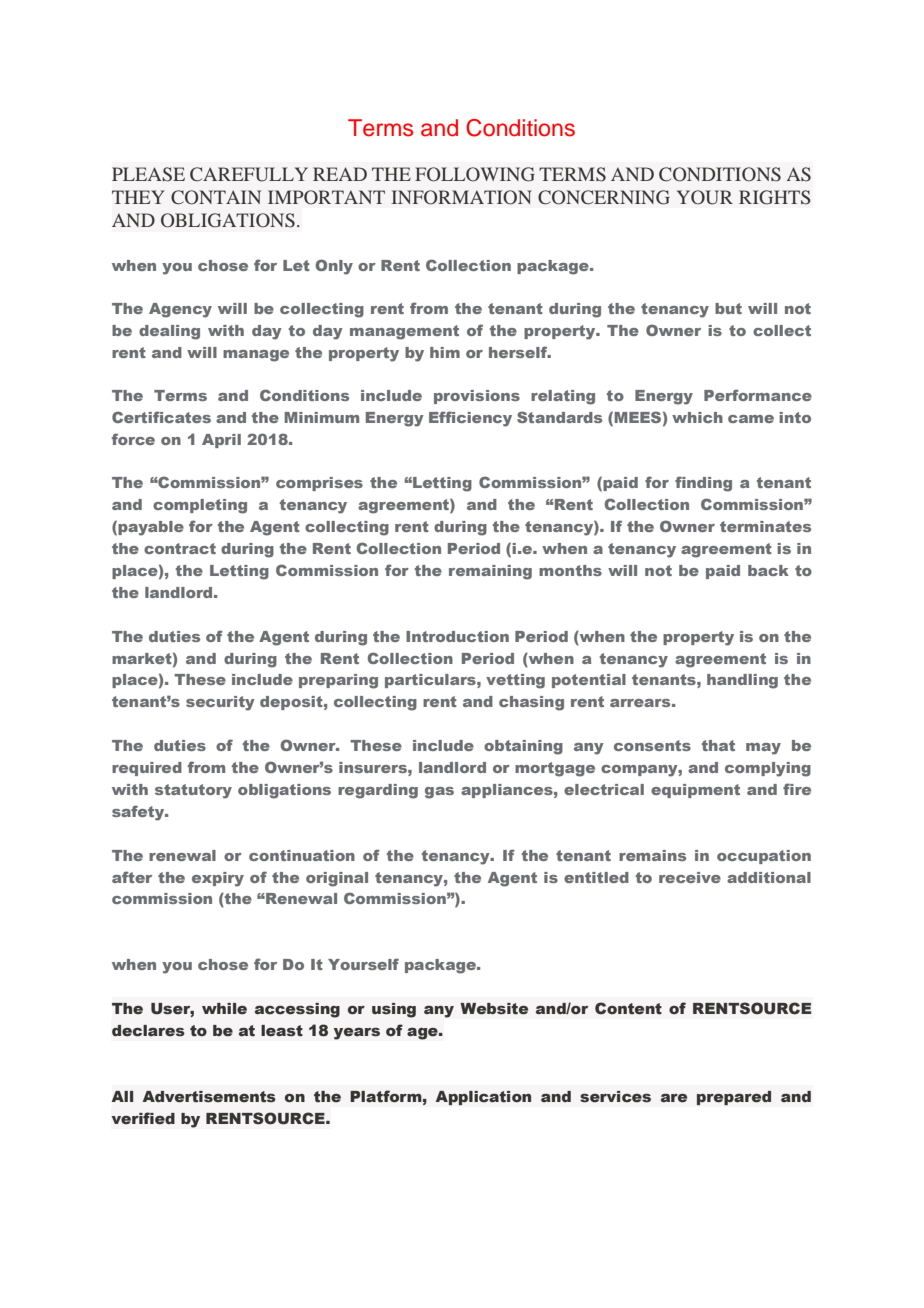 This screenshot has width=924, height=1308. I want to click on INFORMATION, so click(461, 197).
